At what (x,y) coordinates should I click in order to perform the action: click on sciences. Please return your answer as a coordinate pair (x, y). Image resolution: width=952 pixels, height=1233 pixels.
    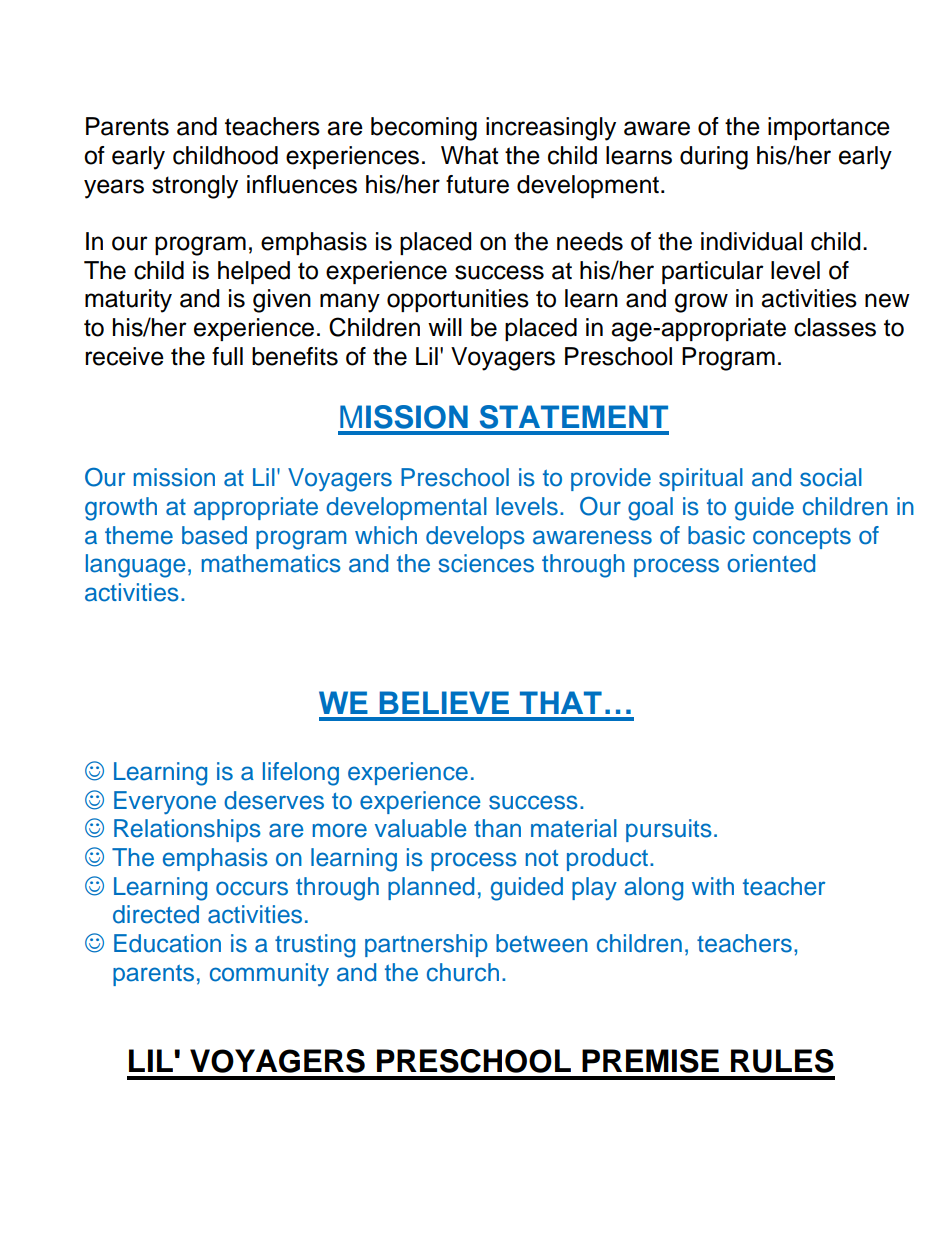
    Looking at the image, I should click on (486, 563).
